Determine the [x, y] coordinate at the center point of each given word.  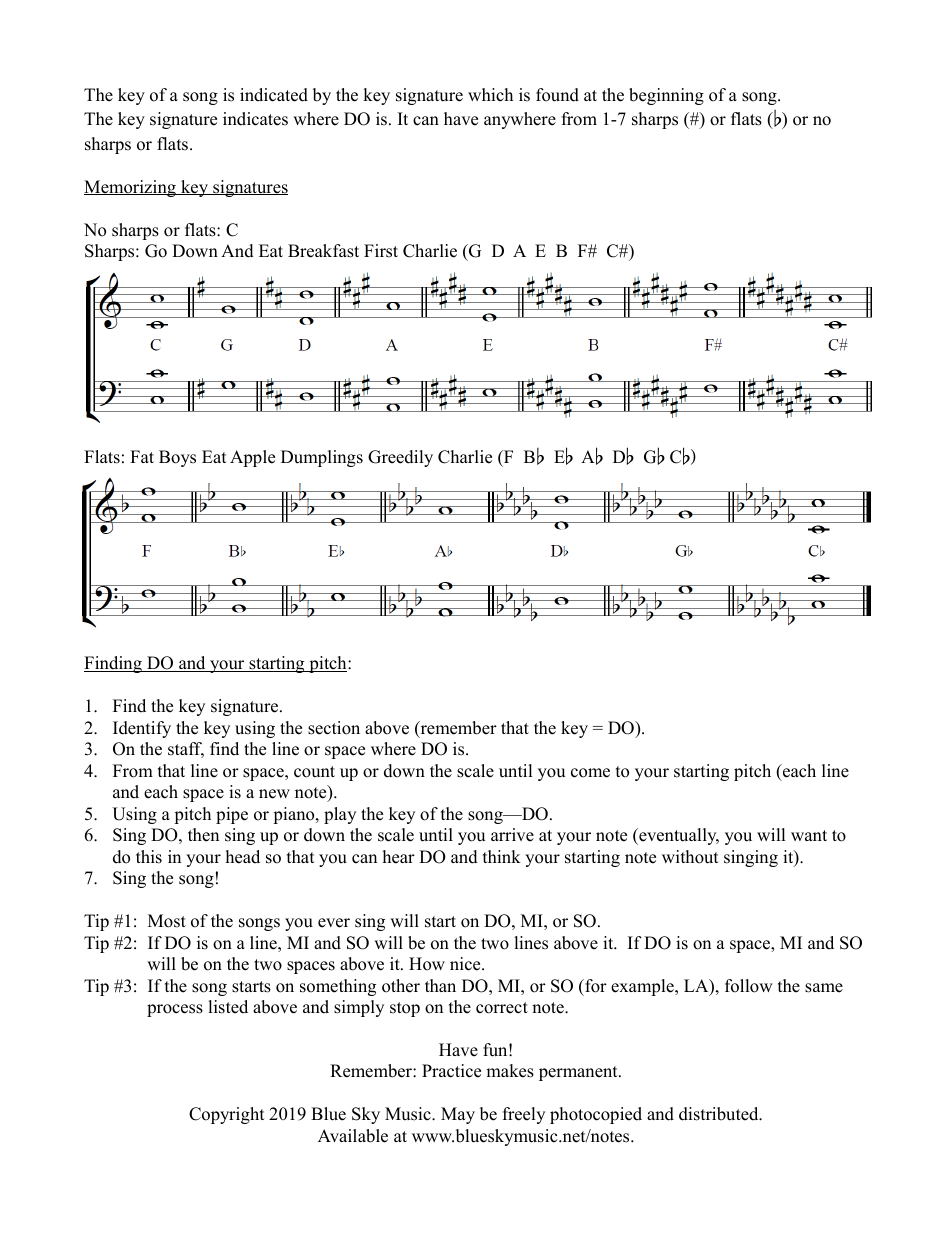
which [490, 95]
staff [186, 750]
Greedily [400, 458]
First [381, 251]
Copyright [227, 1115]
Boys [177, 458]
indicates [255, 119]
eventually [678, 836]
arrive [512, 835]
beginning [666, 96]
